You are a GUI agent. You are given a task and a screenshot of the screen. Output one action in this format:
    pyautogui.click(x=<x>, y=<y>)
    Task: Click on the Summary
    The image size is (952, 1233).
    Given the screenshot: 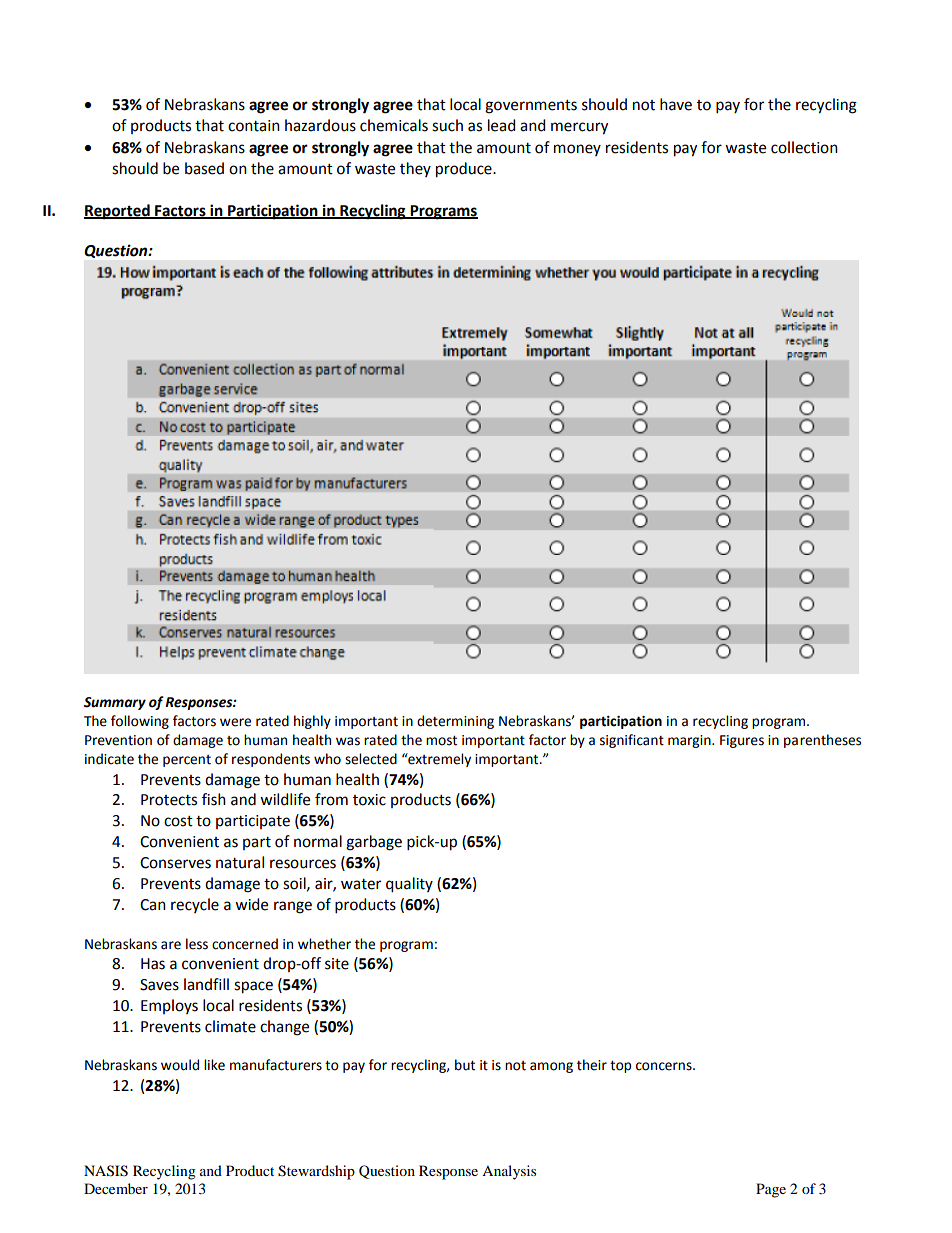 What is the action you would take?
    pyautogui.click(x=115, y=703)
